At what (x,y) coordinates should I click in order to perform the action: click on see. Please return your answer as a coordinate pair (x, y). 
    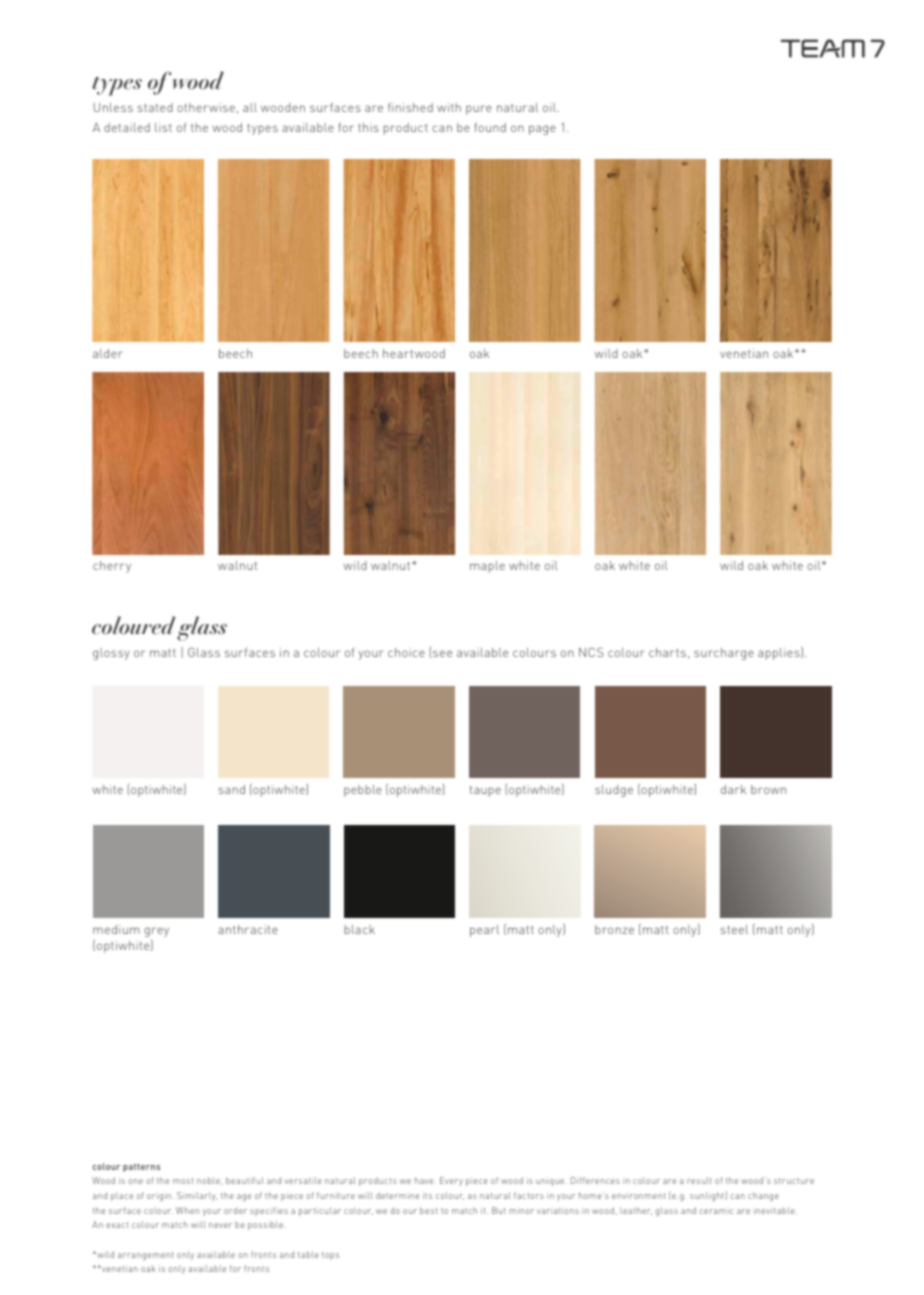
    Looking at the image, I should click on (442, 653).
